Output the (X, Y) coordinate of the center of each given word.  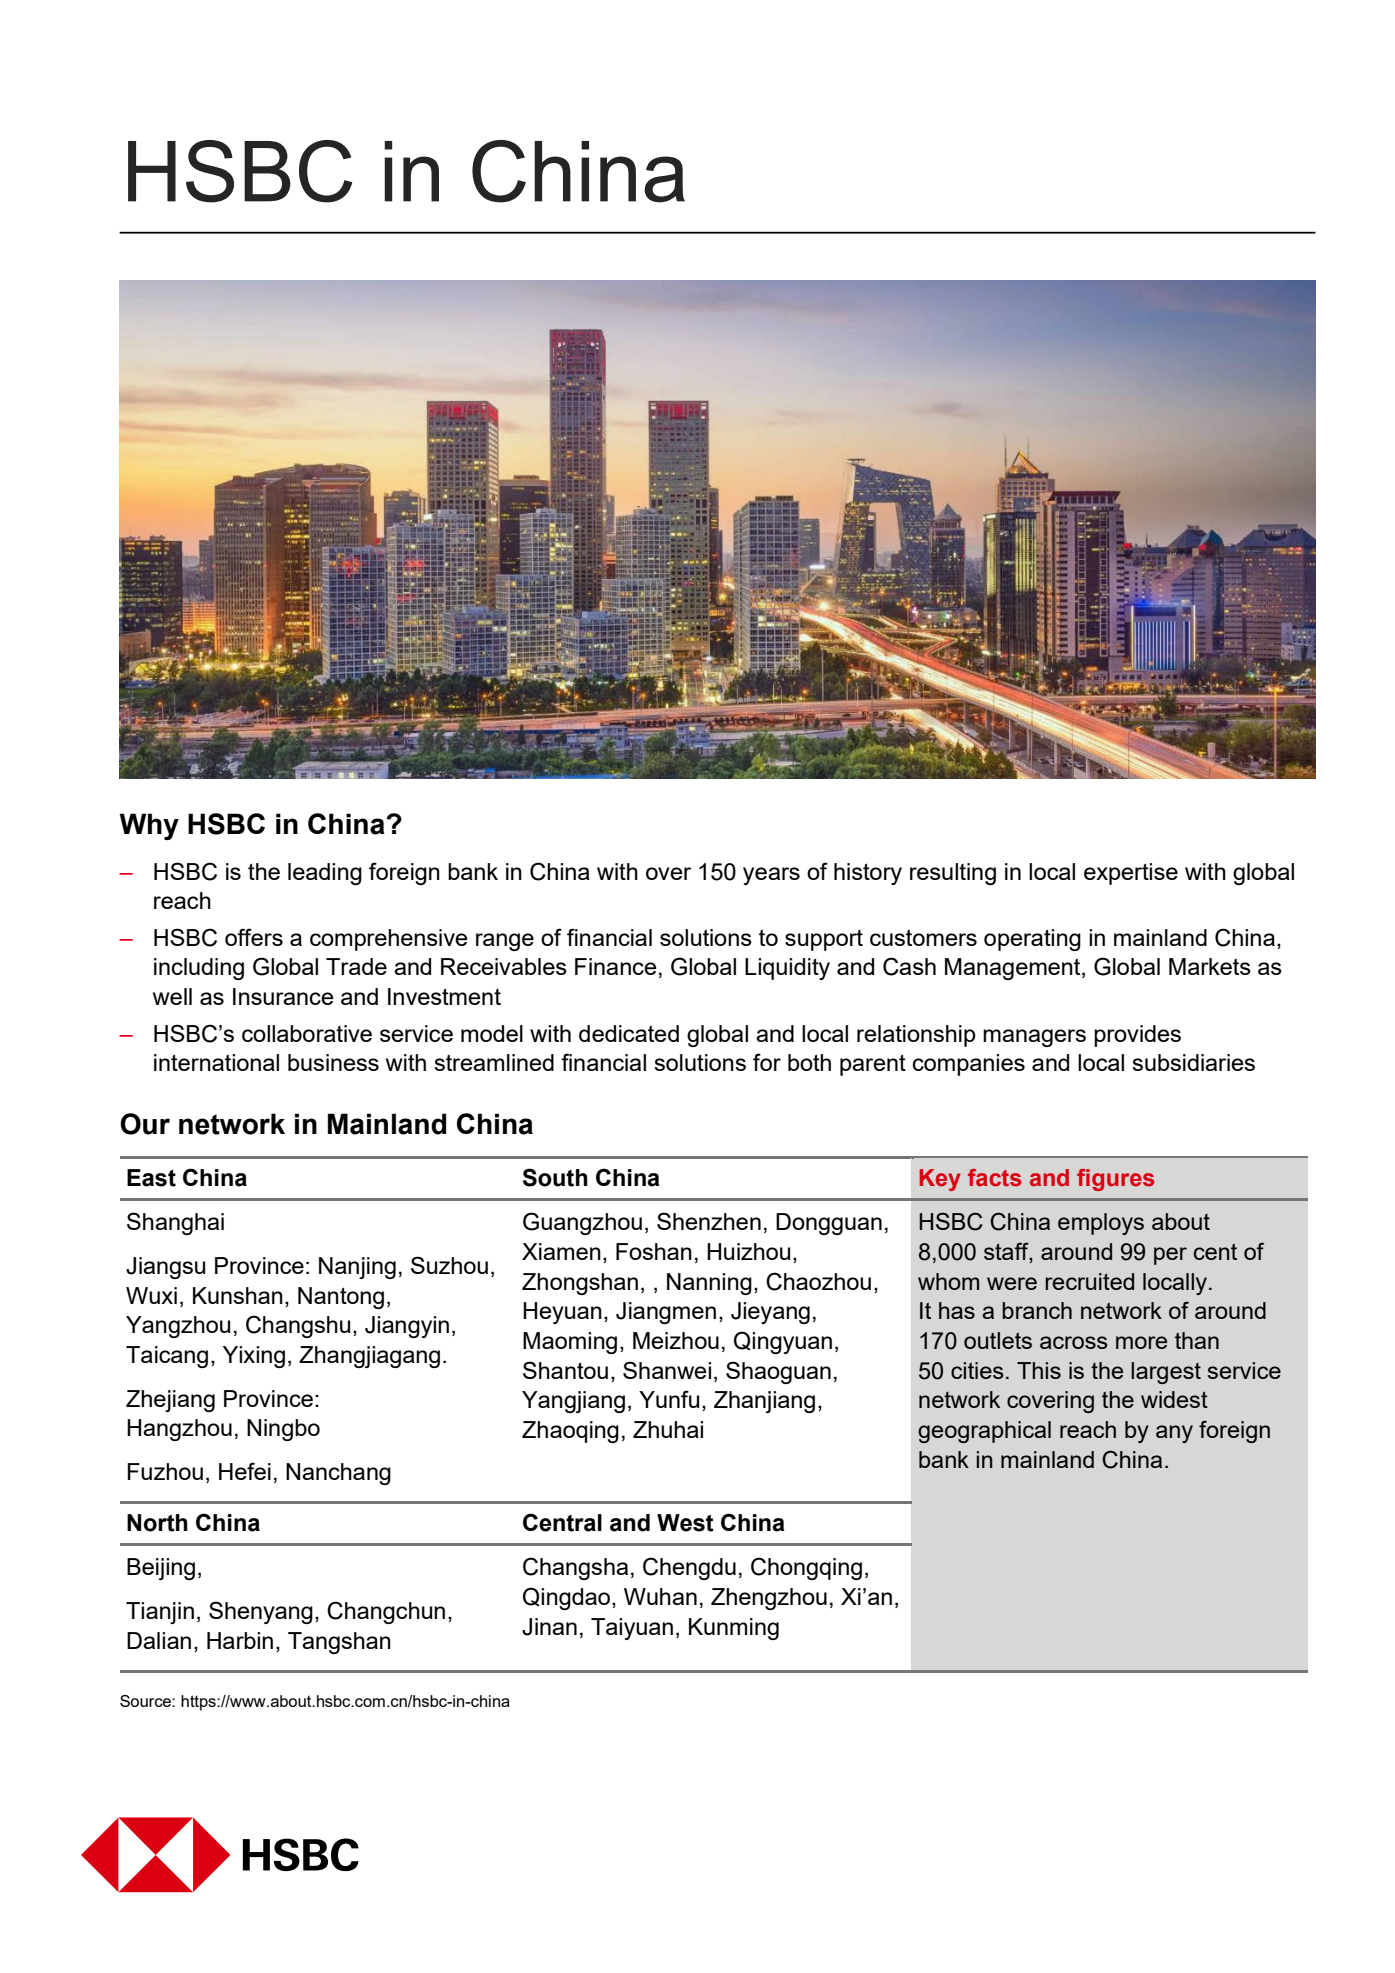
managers (1034, 1038)
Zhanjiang (764, 1402)
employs (1101, 1224)
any (1174, 1434)
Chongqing (806, 1568)
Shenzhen (709, 1221)
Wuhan (660, 1596)
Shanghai (175, 1223)
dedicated (629, 1033)
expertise (1131, 874)
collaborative (307, 1033)
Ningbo (283, 1430)
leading (325, 874)
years (771, 876)
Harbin (240, 1640)
